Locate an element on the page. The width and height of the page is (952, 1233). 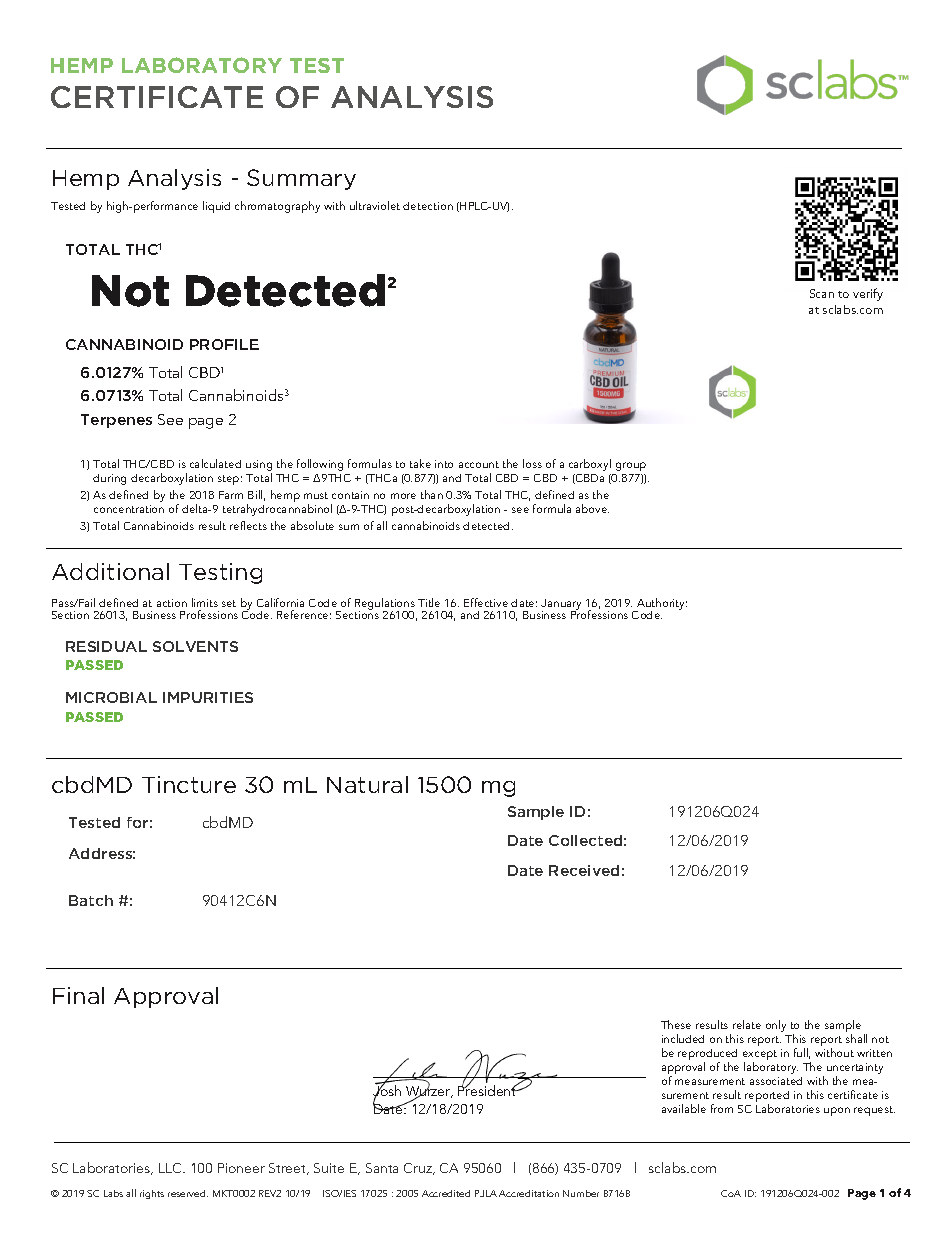
LLC is located at coordinates (171, 1168).
